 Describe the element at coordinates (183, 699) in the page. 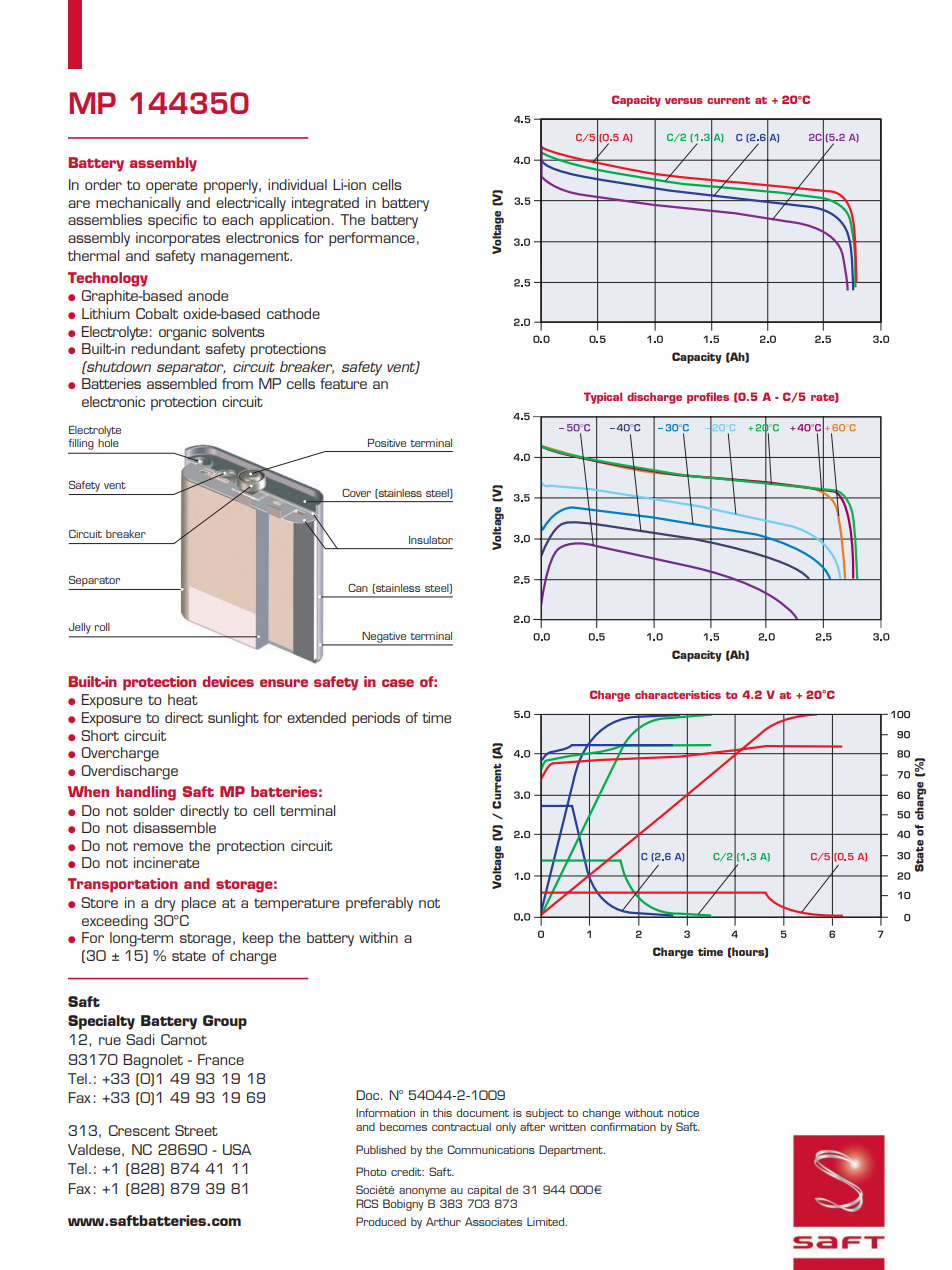

I see `heat` at that location.
